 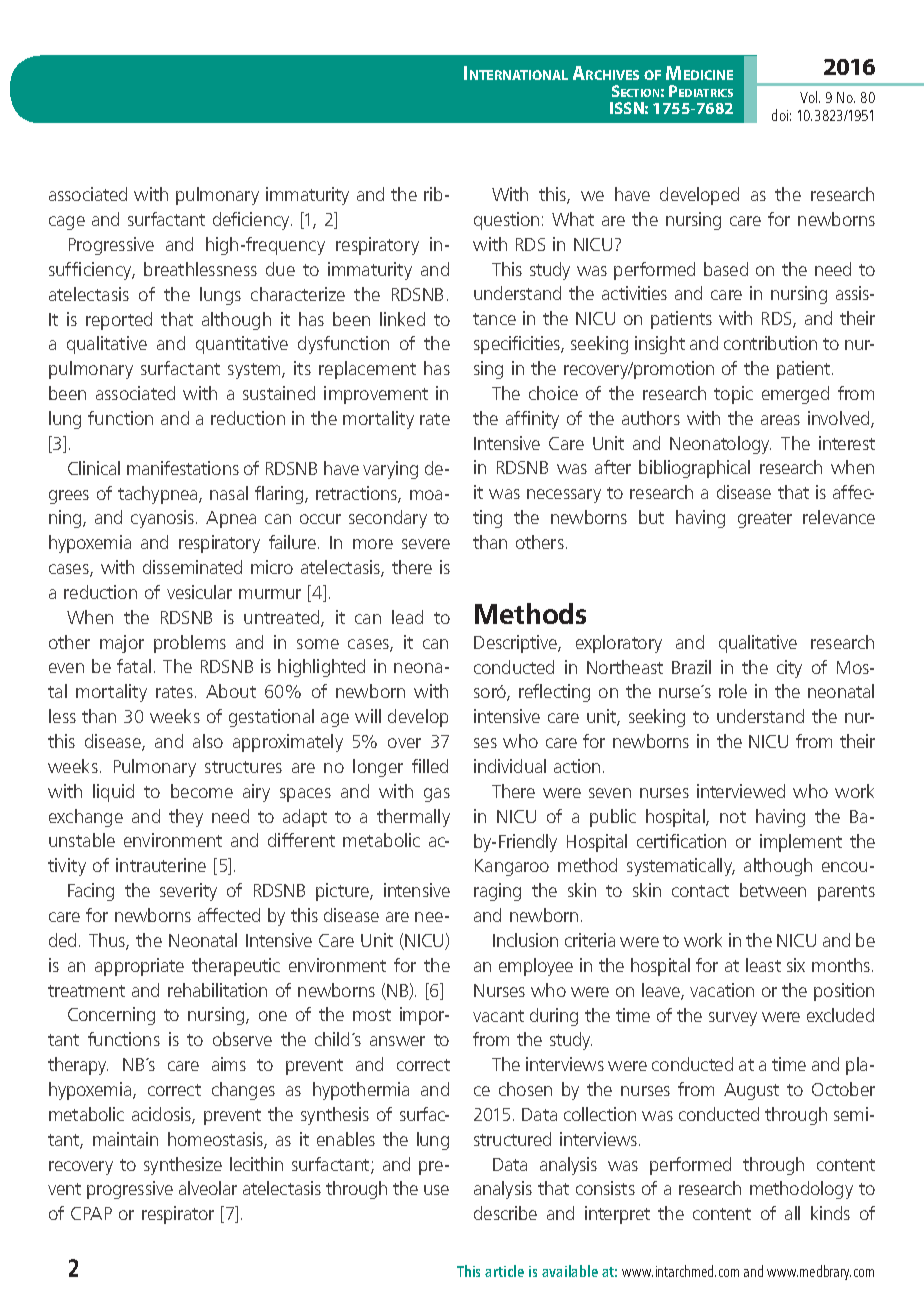 What do you see at coordinates (208, 741) in the screenshot?
I see `also` at bounding box center [208, 741].
